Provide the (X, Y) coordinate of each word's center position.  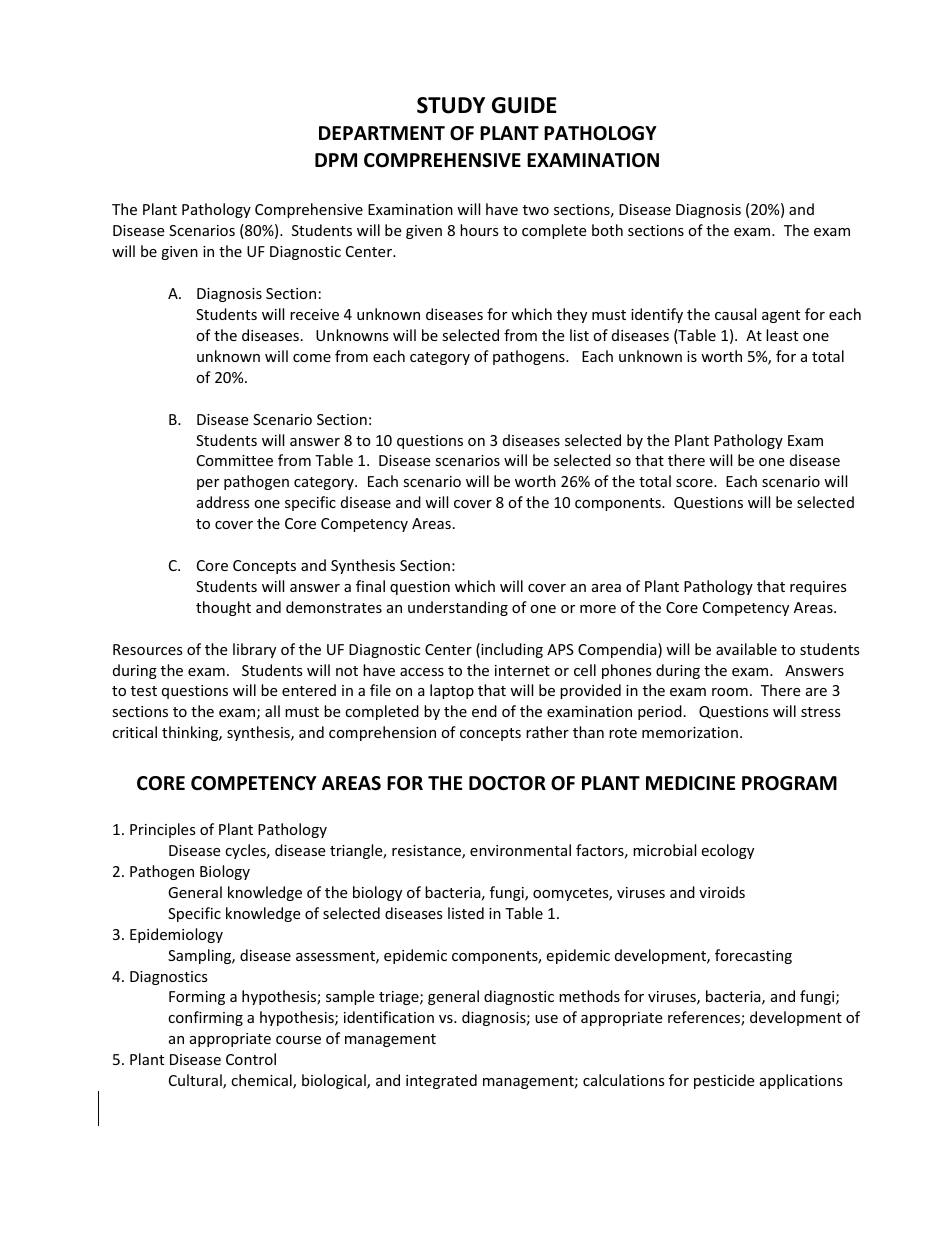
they (572, 315)
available (746, 649)
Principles (163, 830)
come (312, 358)
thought (223, 608)
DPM (336, 160)
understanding (458, 608)
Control (251, 1059)
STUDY (451, 105)
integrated (441, 1081)
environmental (520, 850)
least (782, 335)
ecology (727, 851)
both (607, 230)
